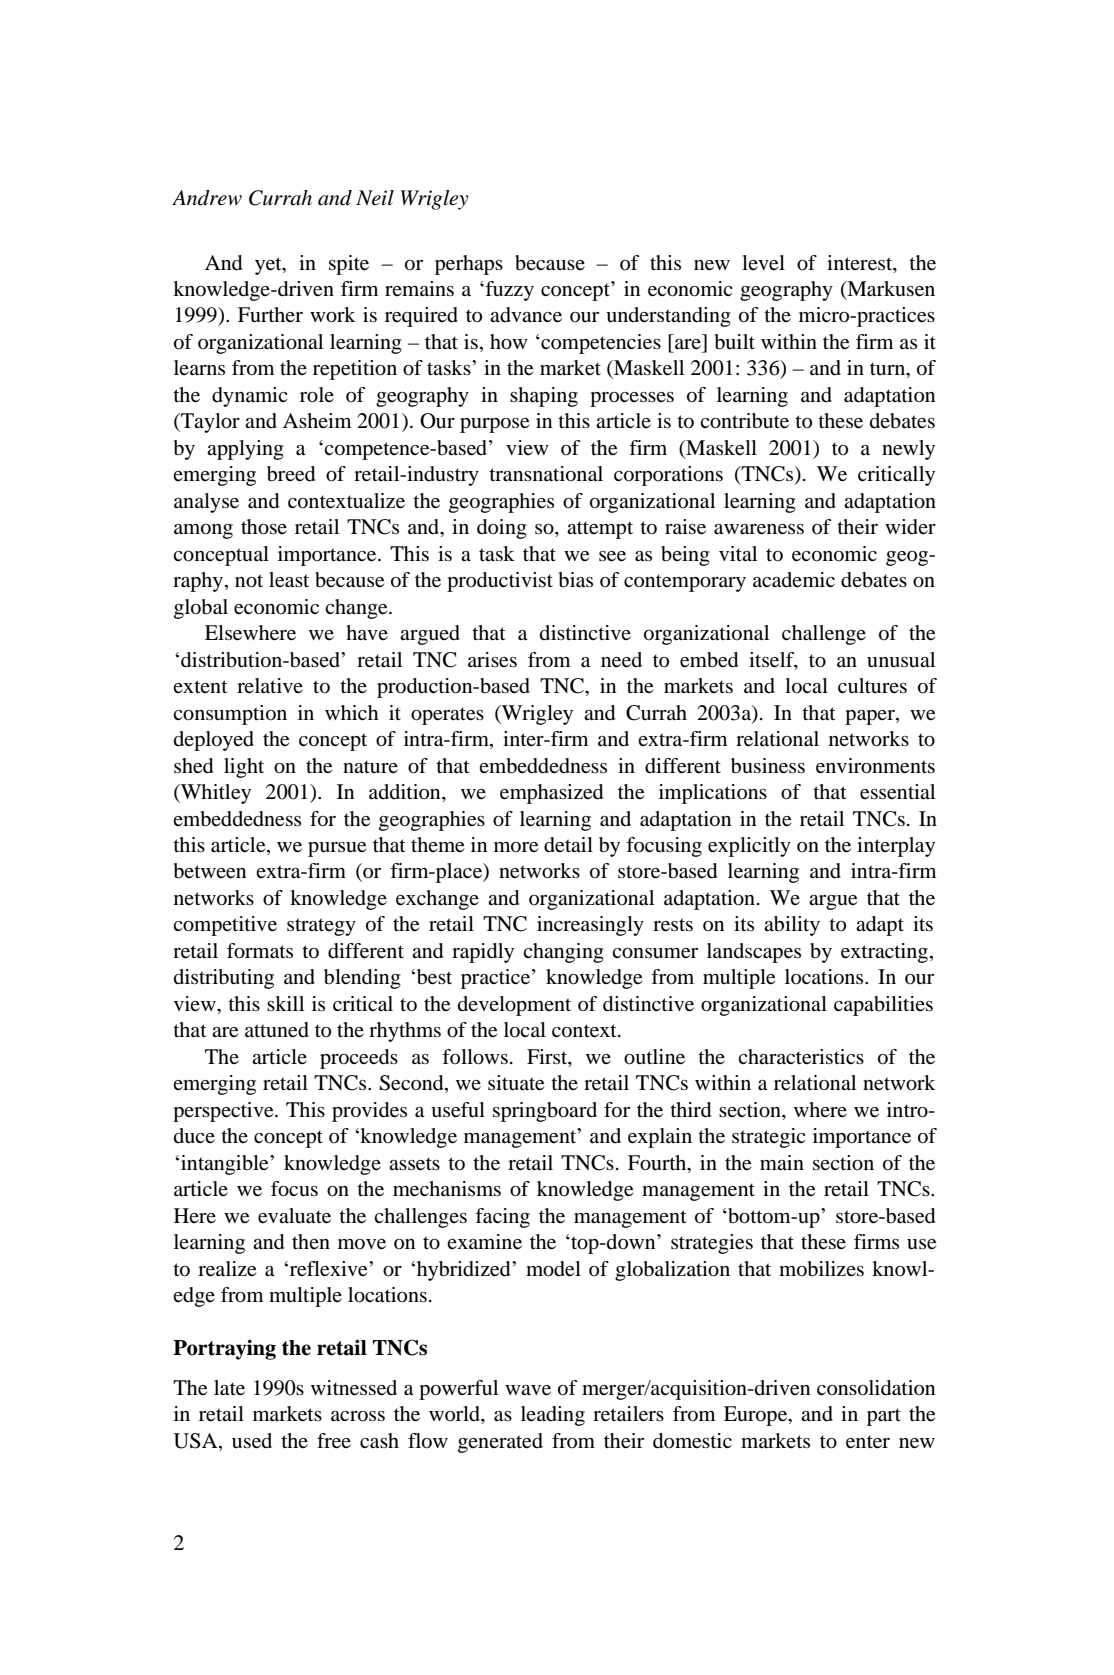 The image size is (1114, 1675). Describe the element at coordinates (289, 580) in the screenshot. I see `least` at that location.
